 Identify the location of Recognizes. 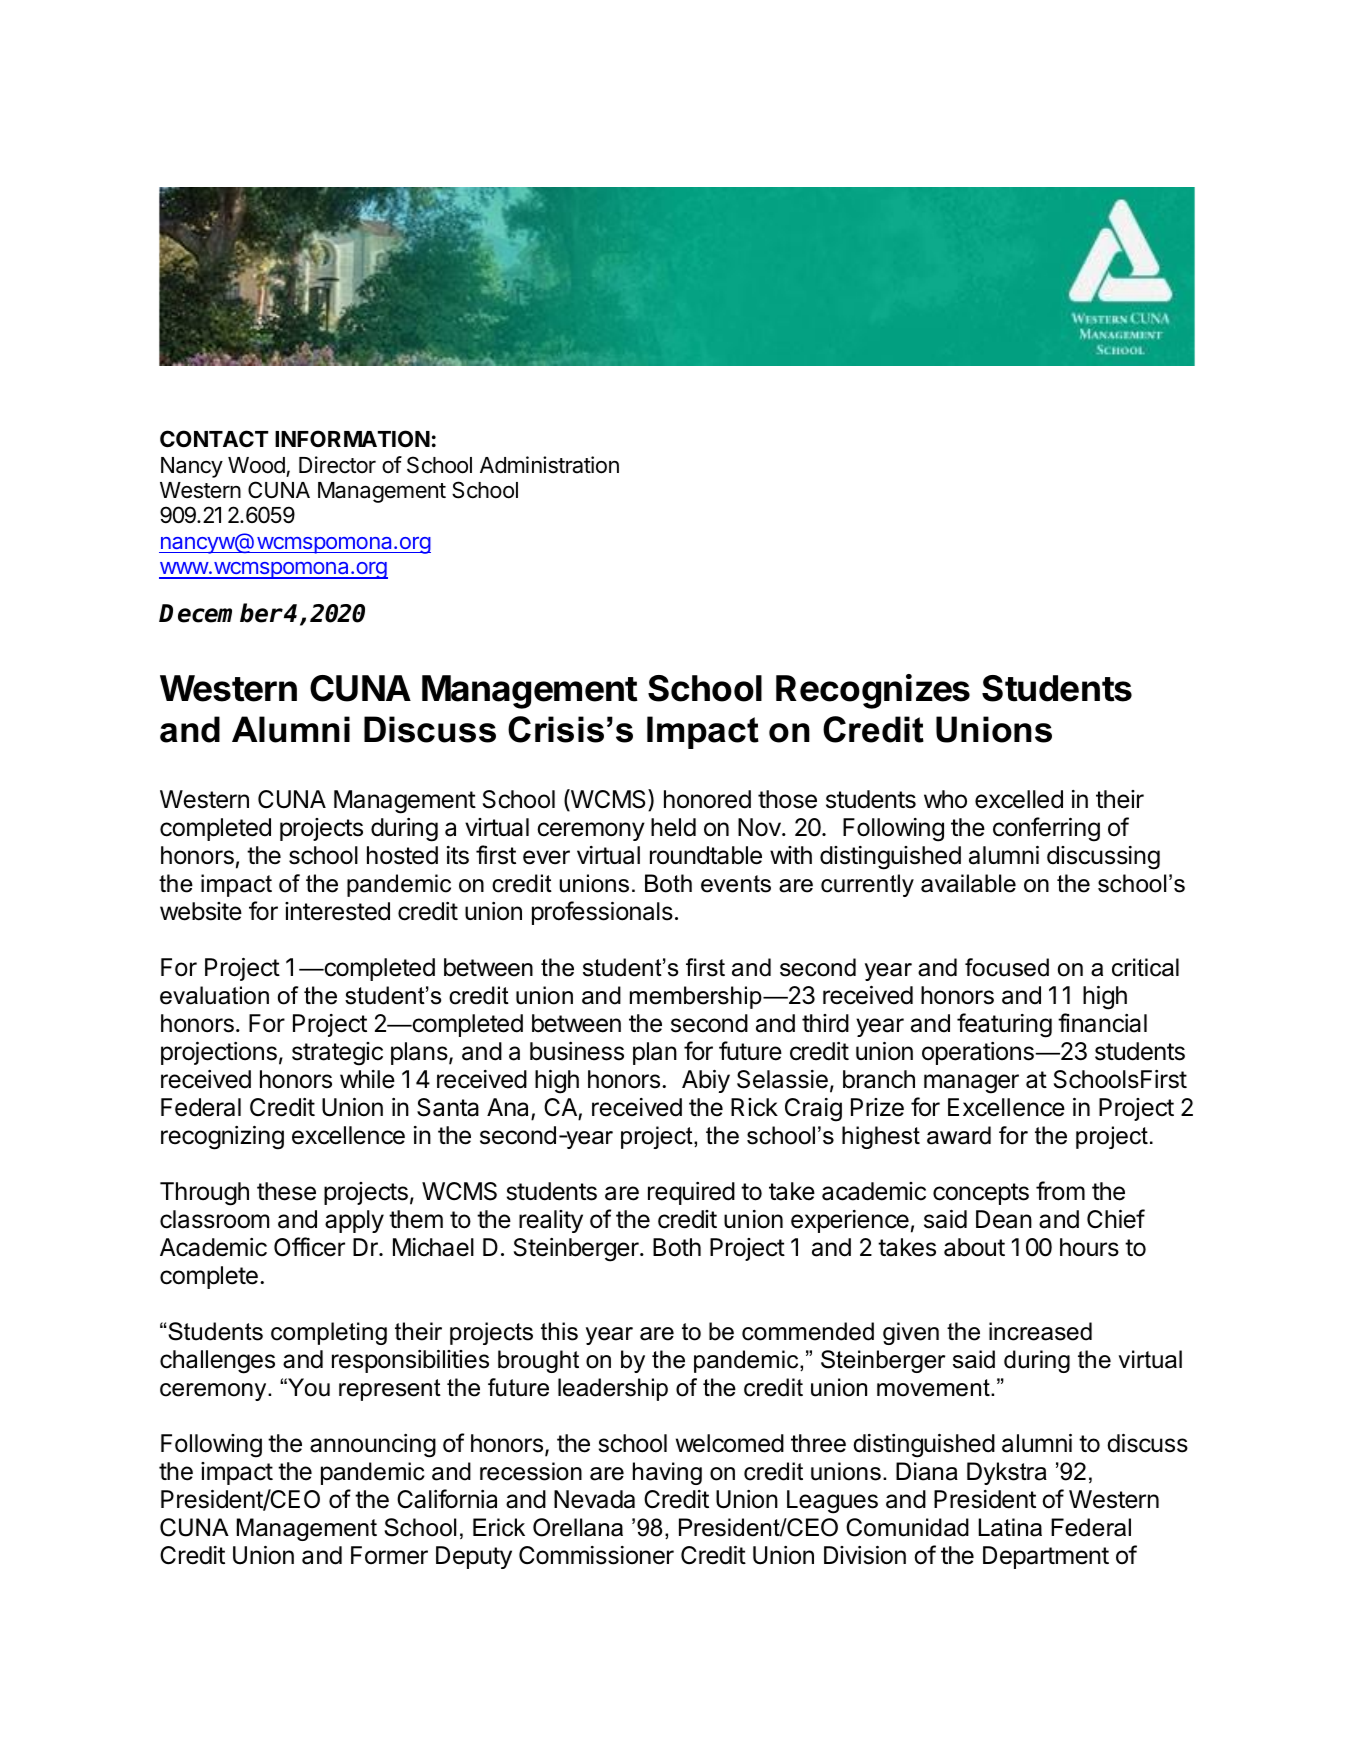
(873, 691).
